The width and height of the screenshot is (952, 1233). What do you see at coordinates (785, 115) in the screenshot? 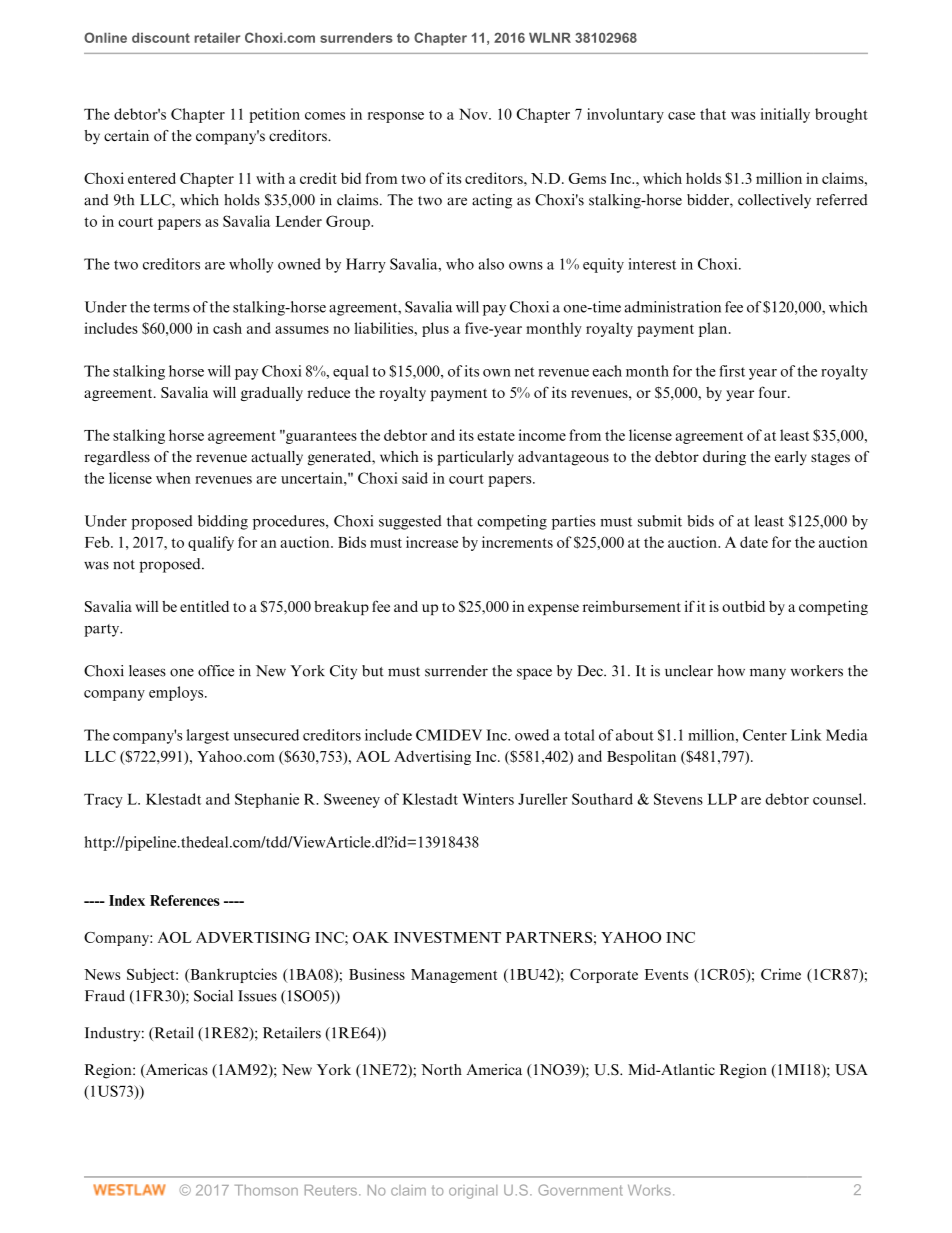
I see `initially` at bounding box center [785, 115].
